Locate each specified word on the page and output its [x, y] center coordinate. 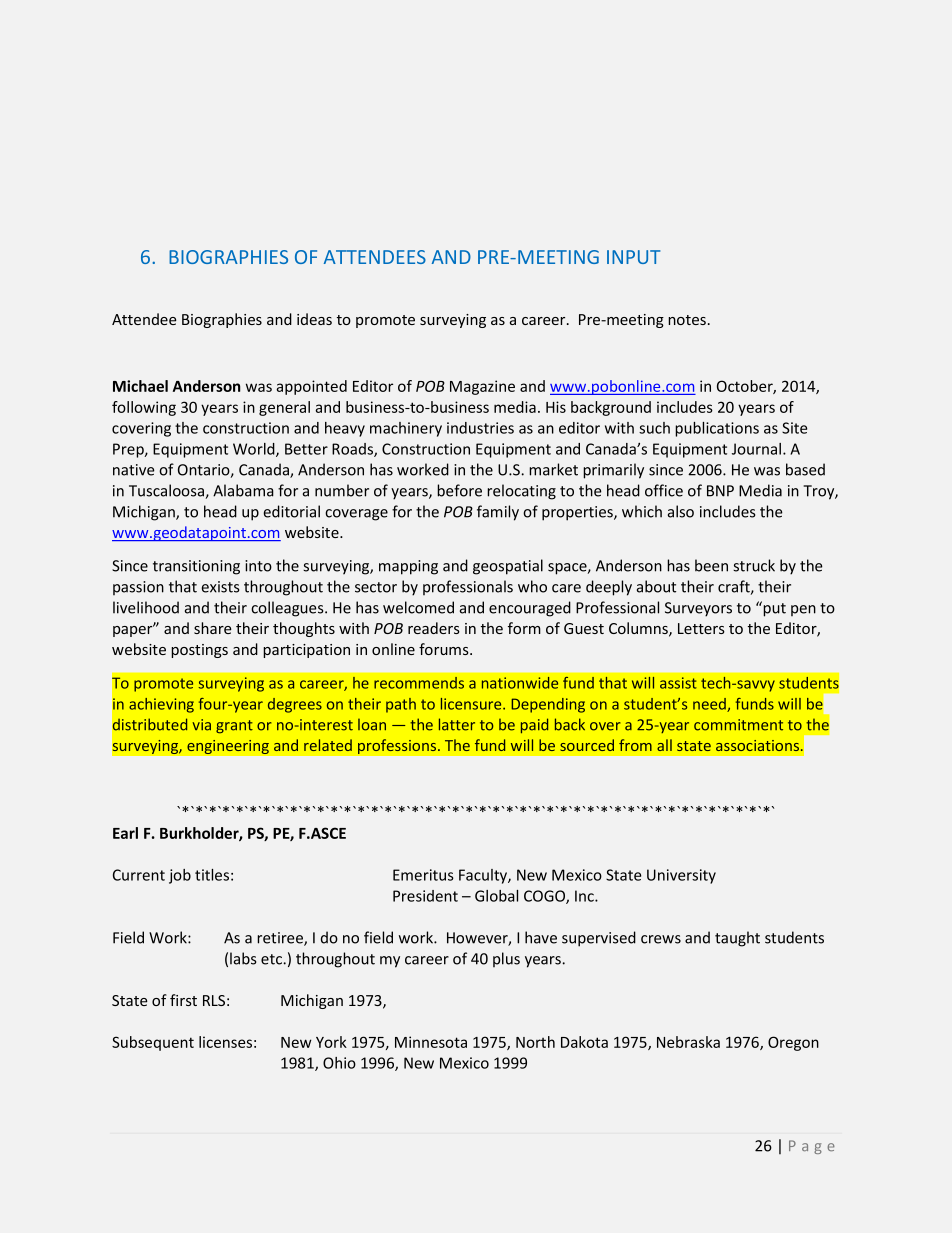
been [711, 565]
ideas [314, 319]
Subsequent [153, 1043]
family [498, 513]
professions [398, 746]
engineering [228, 746]
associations [759, 745]
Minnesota [431, 1042]
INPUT [633, 257]
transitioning [196, 567]
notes [687, 320]
